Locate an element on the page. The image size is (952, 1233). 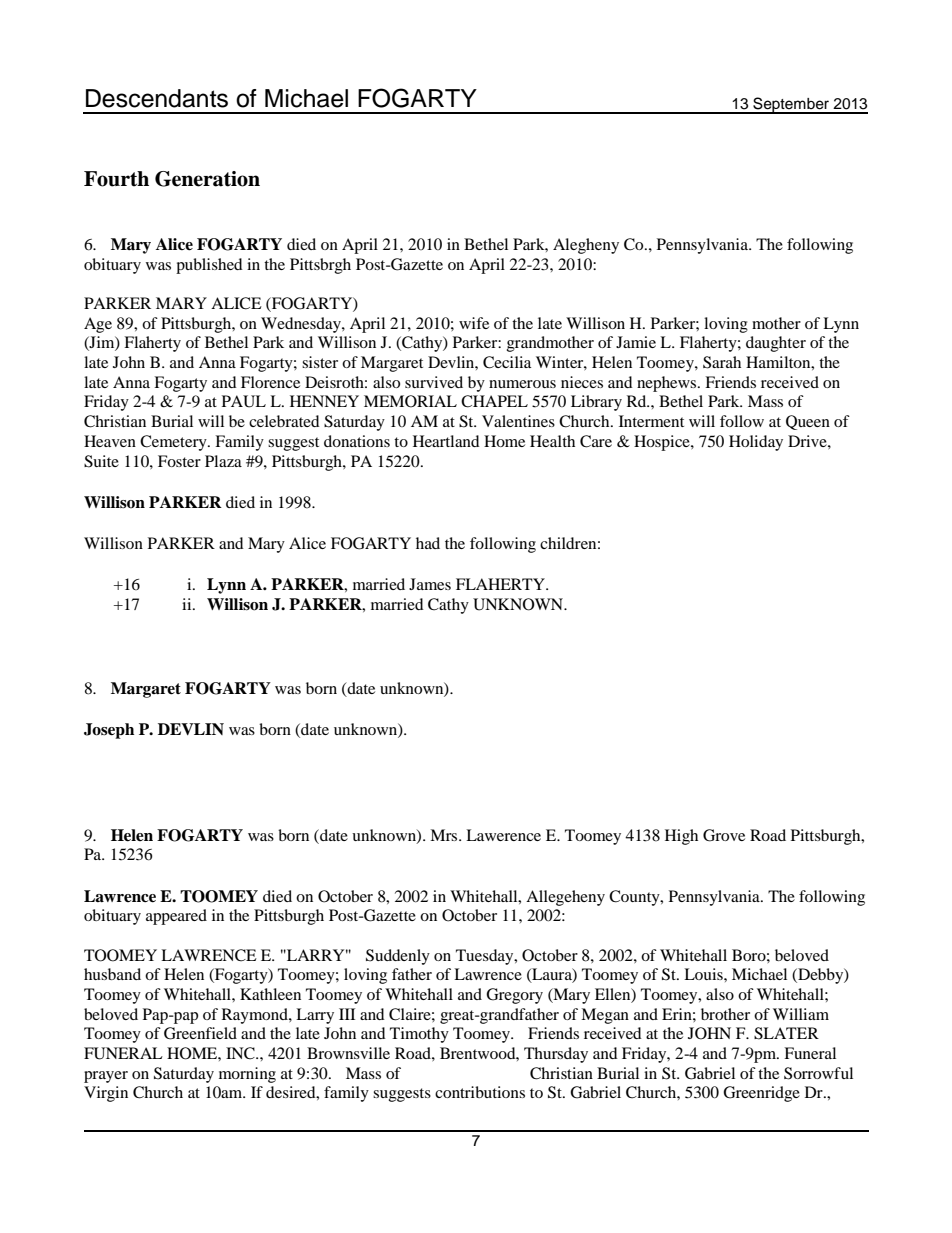
Generation is located at coordinates (207, 179).
